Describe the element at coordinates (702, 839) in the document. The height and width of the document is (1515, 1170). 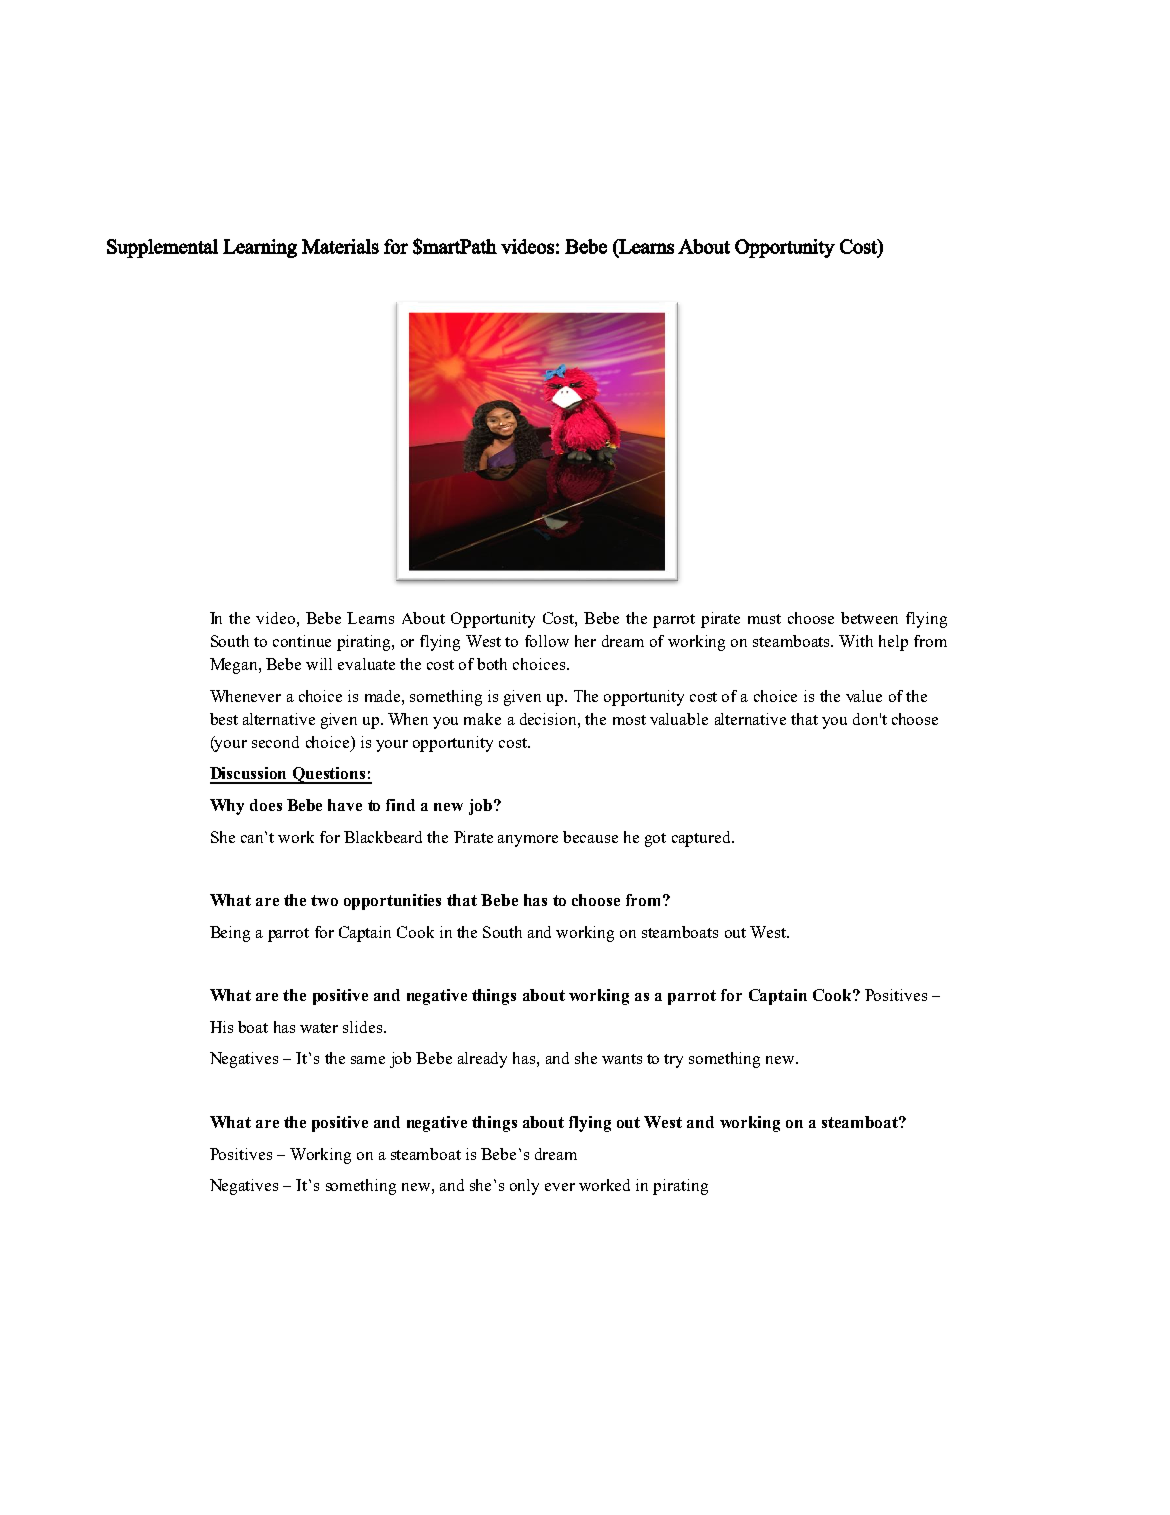
I see `captured` at that location.
